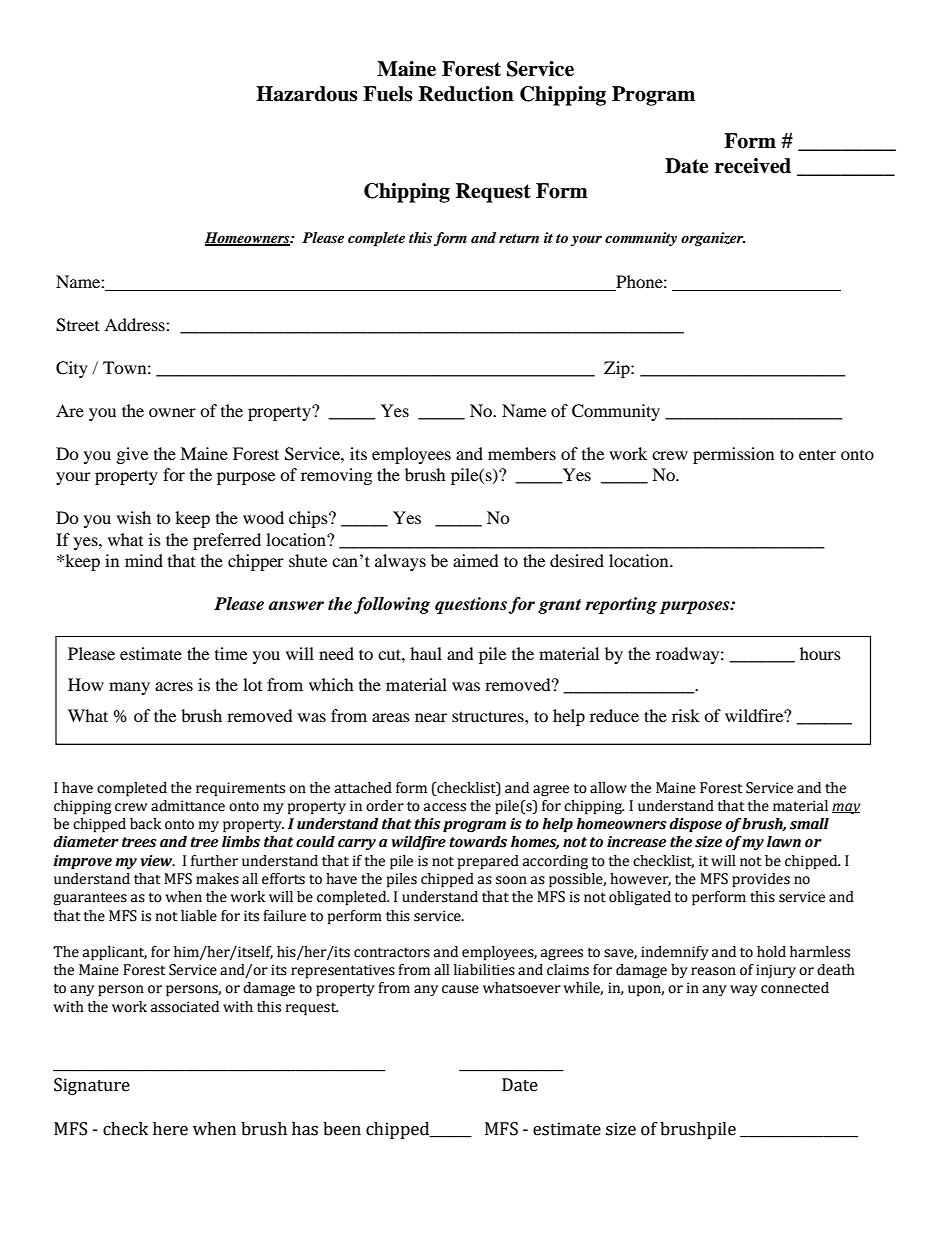  I want to click on admittance, so click(188, 806).
